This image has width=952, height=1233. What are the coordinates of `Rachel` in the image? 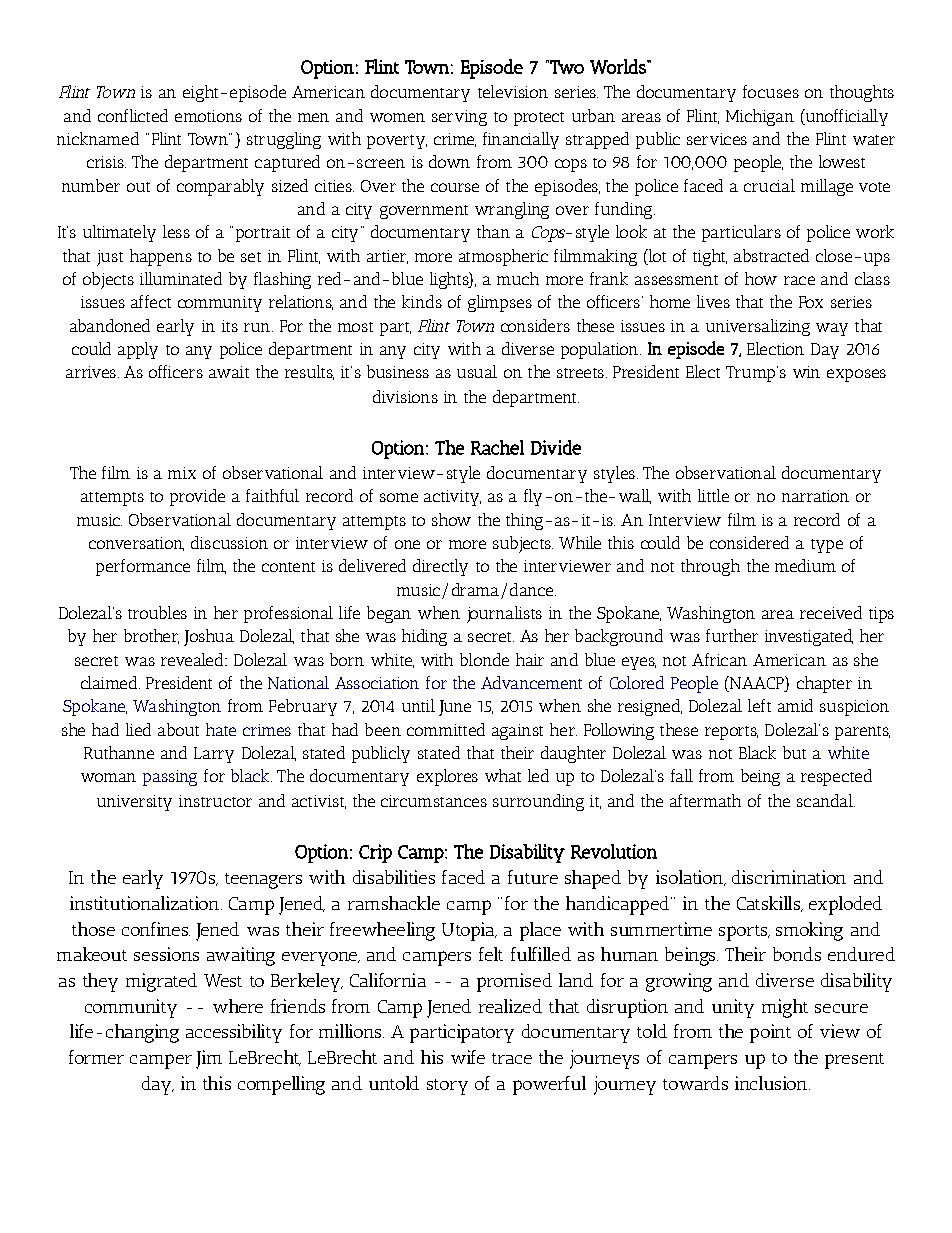 It's located at (497, 447).
